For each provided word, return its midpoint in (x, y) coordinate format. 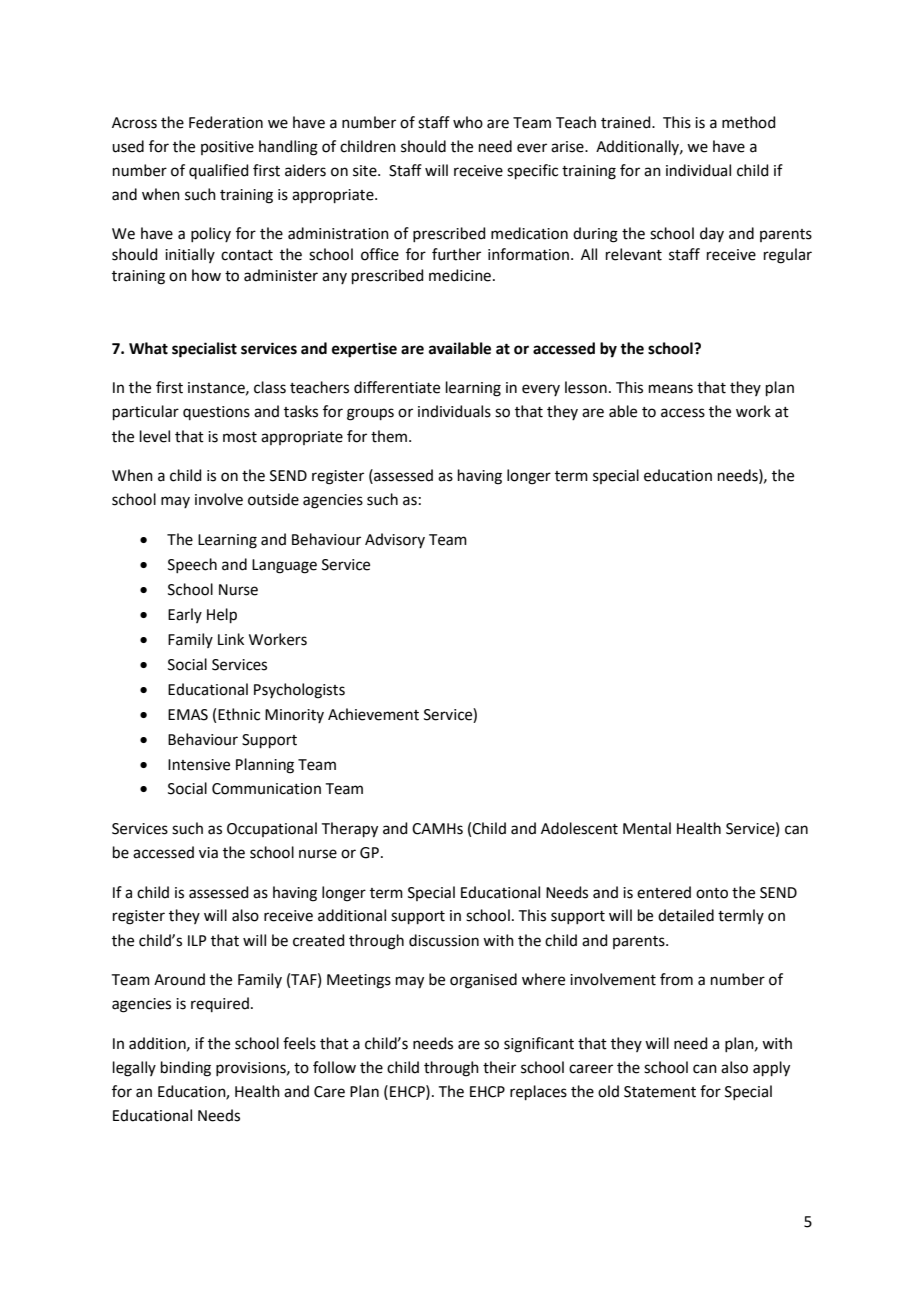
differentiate (397, 387)
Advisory (395, 540)
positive (227, 148)
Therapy (350, 830)
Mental (647, 828)
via (208, 853)
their (499, 1067)
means (671, 389)
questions (216, 413)
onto (712, 893)
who (468, 122)
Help (222, 615)
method (749, 122)
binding (186, 1069)
